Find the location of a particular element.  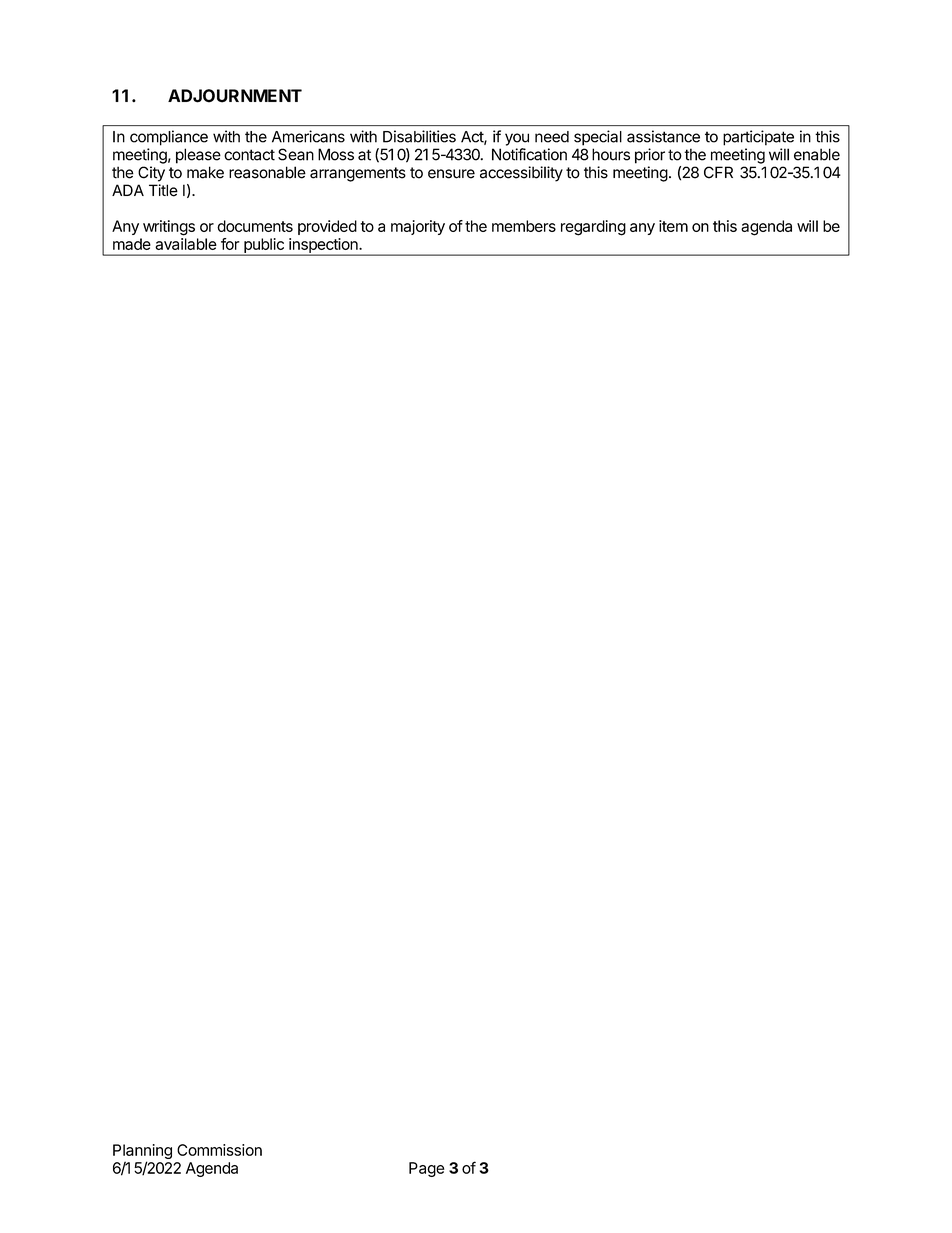

public is located at coordinates (264, 246).
